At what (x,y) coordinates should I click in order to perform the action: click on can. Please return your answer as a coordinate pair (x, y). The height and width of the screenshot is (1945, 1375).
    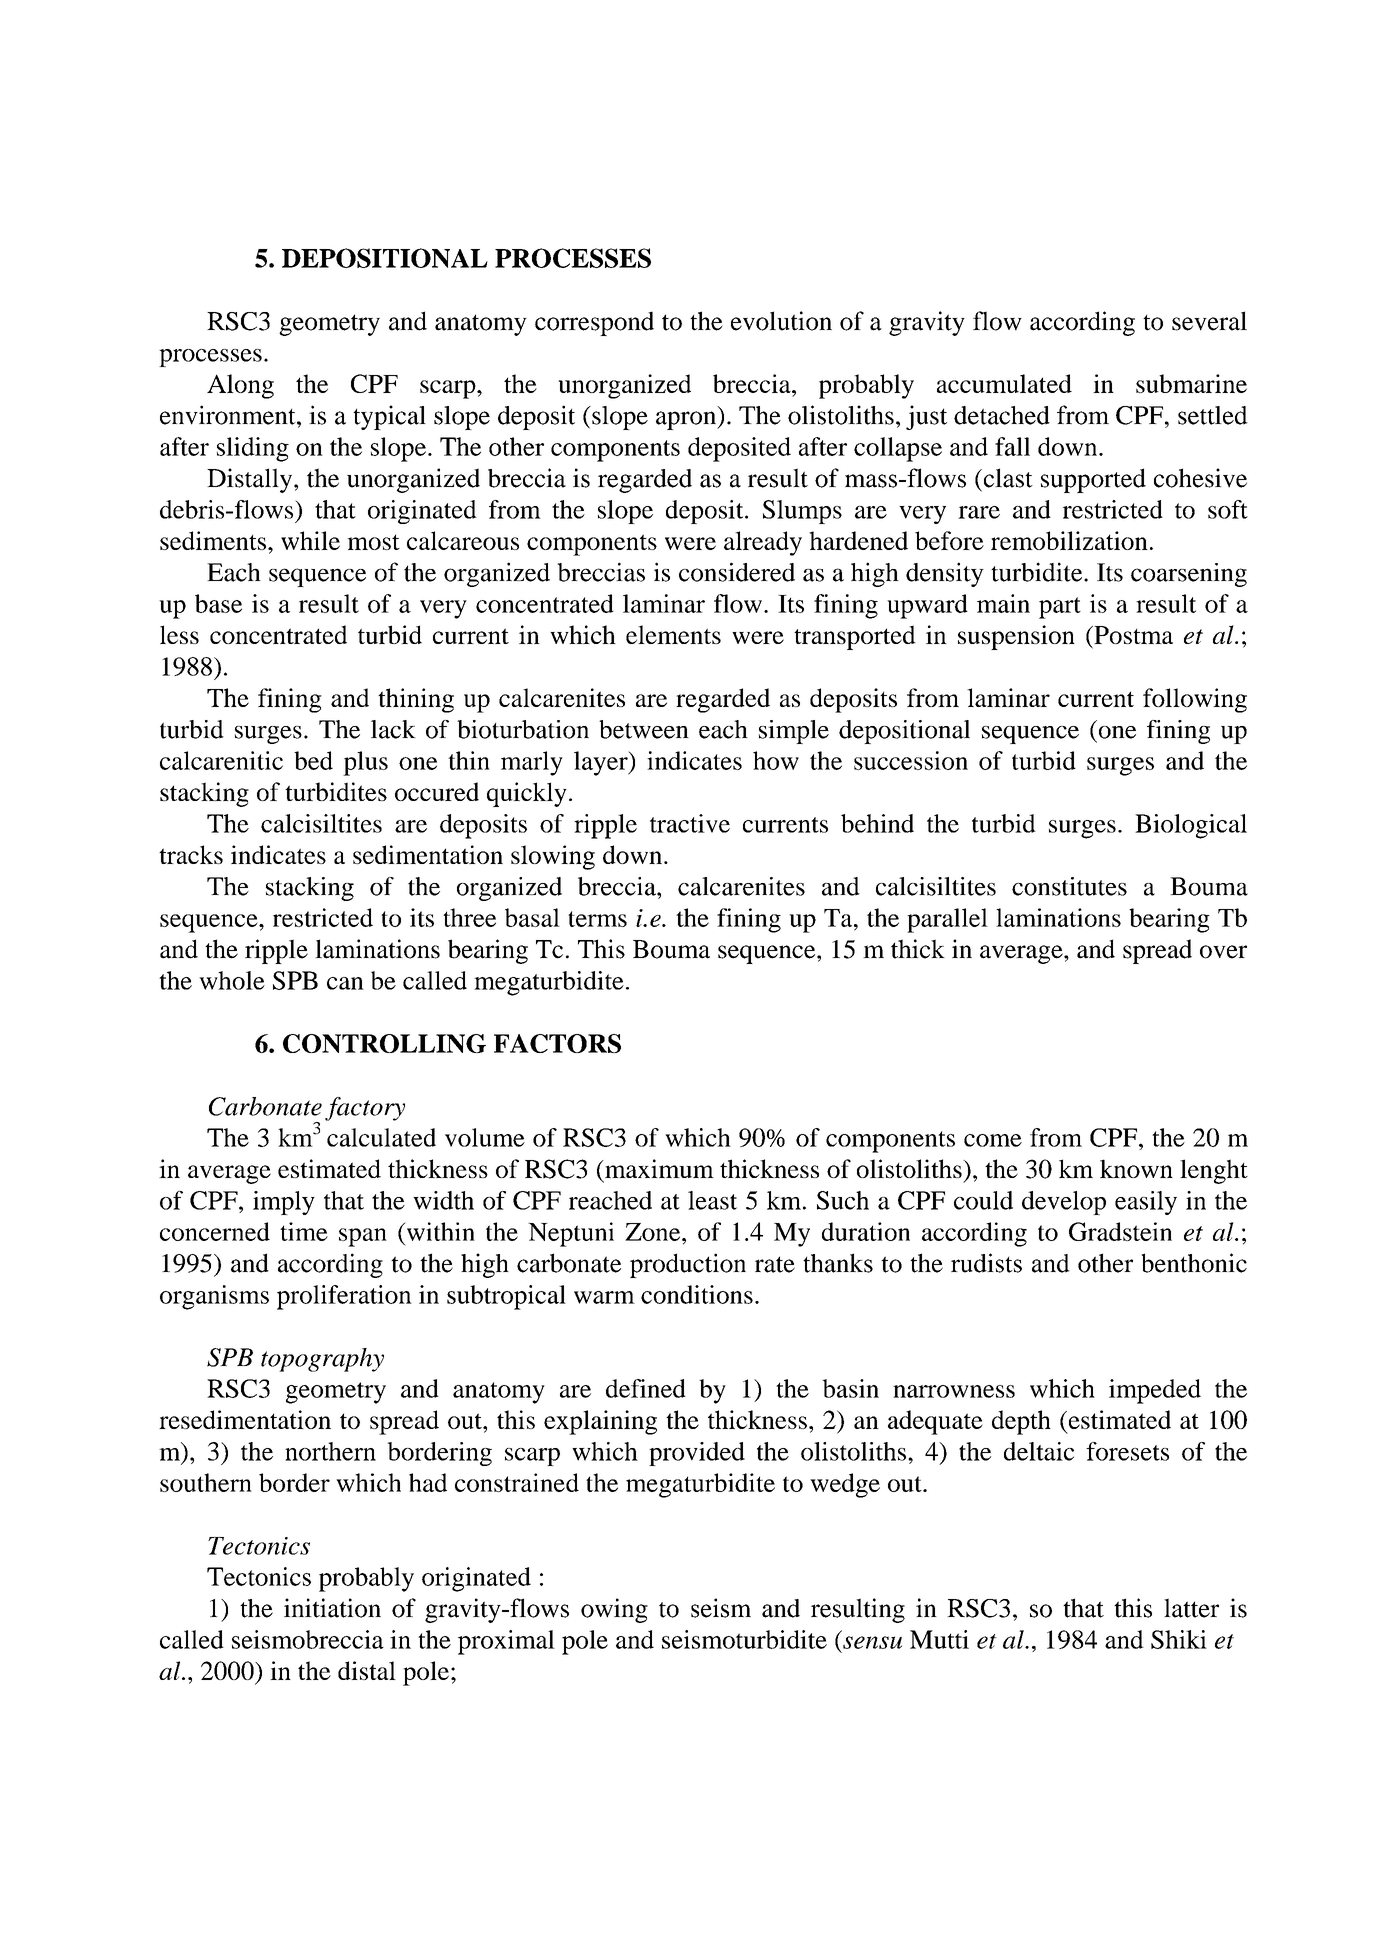
    Looking at the image, I should click on (345, 983).
